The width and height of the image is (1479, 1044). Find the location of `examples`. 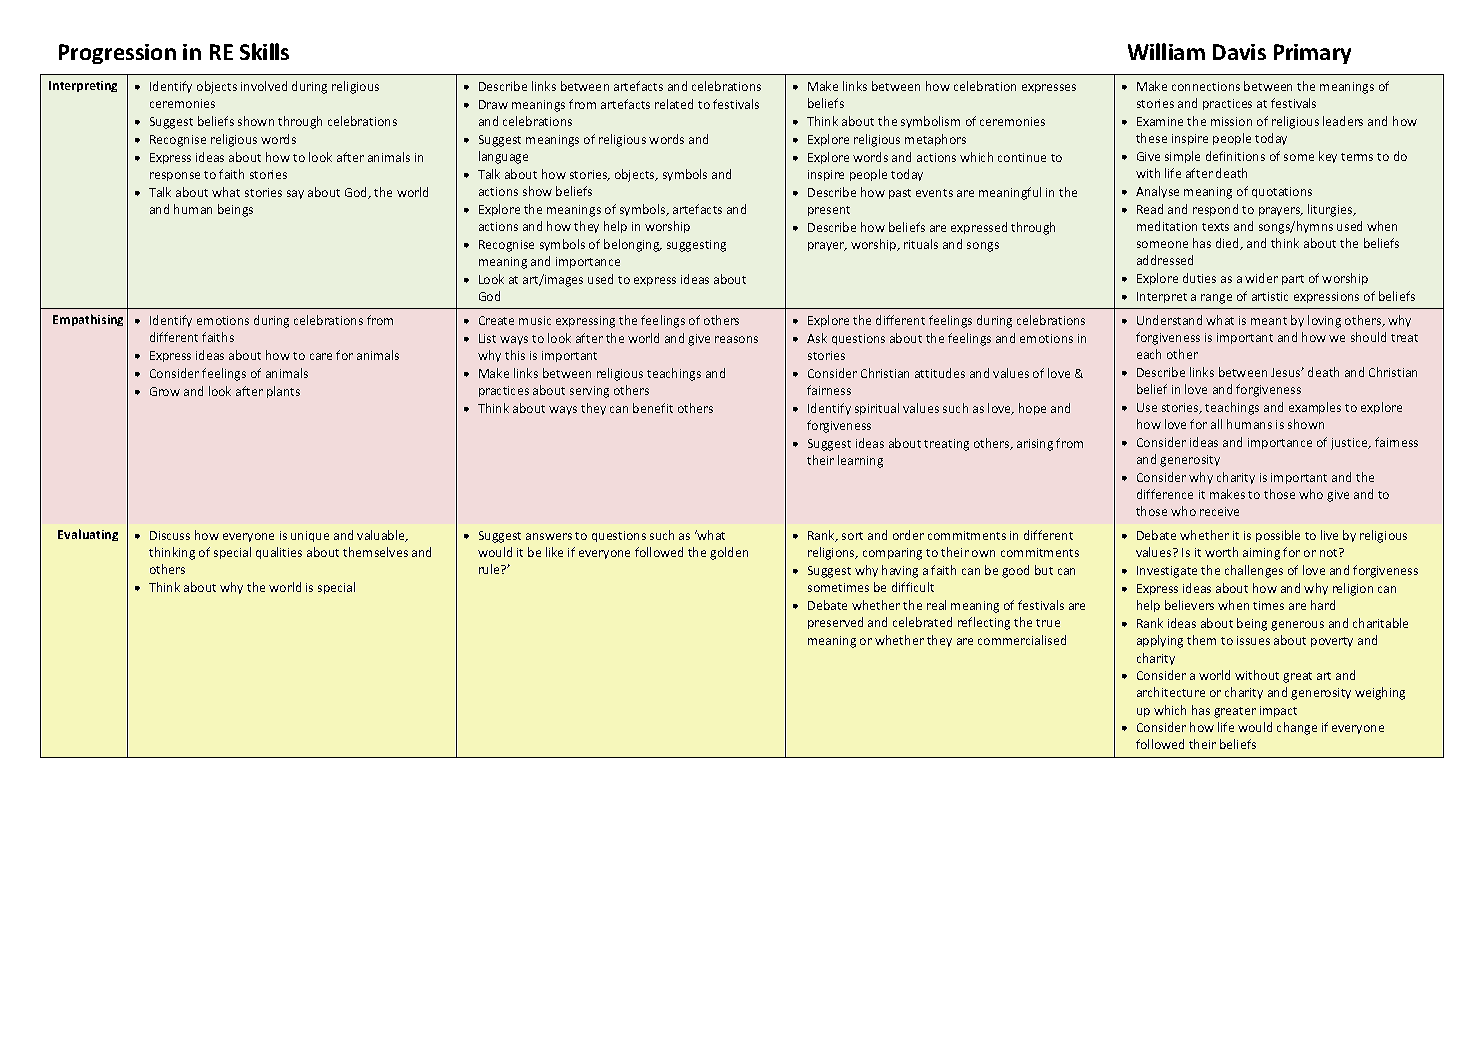

examples is located at coordinates (1315, 408).
